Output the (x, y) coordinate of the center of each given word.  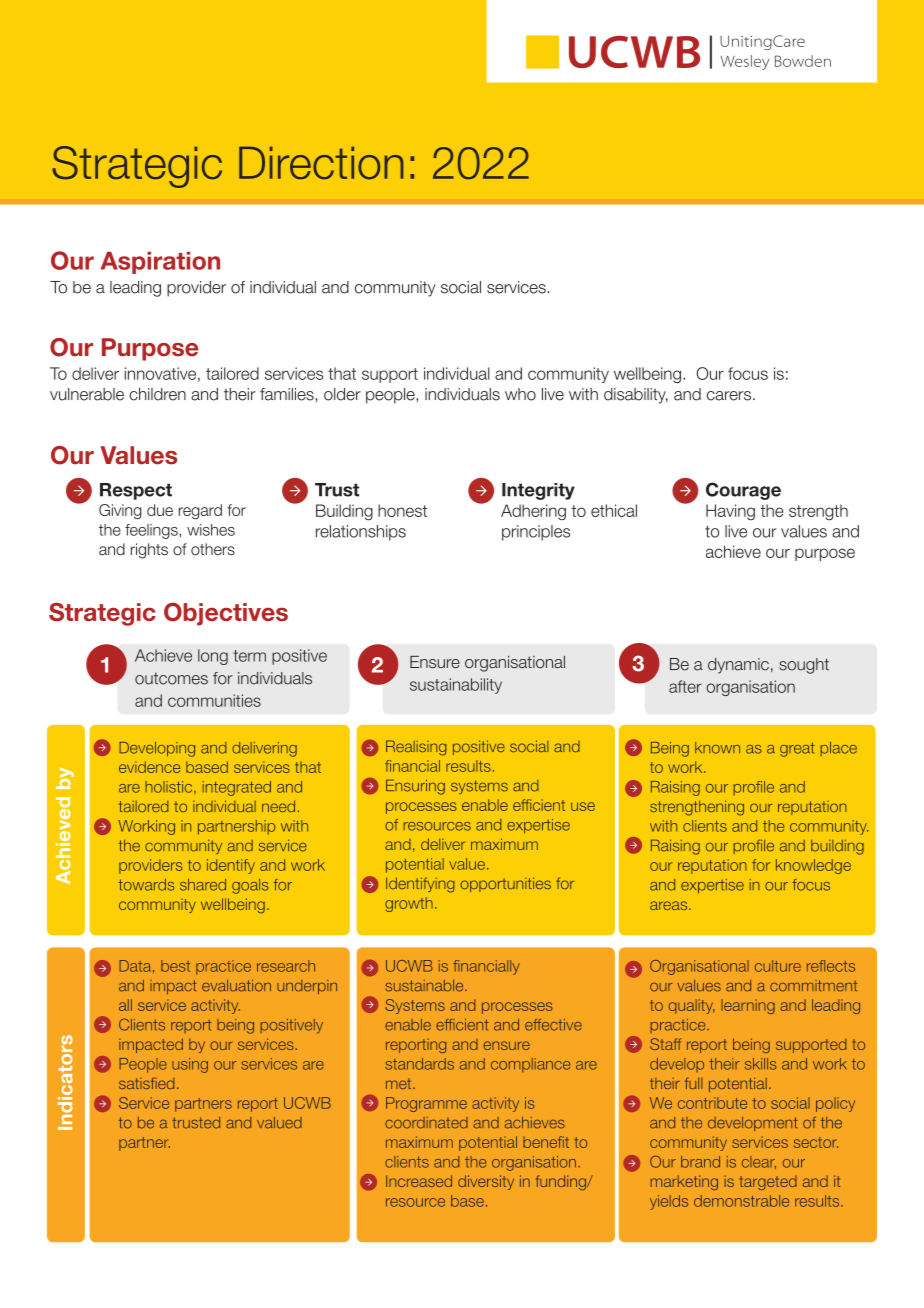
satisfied (146, 1083)
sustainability (456, 686)
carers (729, 396)
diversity (486, 1182)
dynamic (738, 666)
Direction (321, 163)
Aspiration (160, 263)
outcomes (171, 678)
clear (759, 1162)
